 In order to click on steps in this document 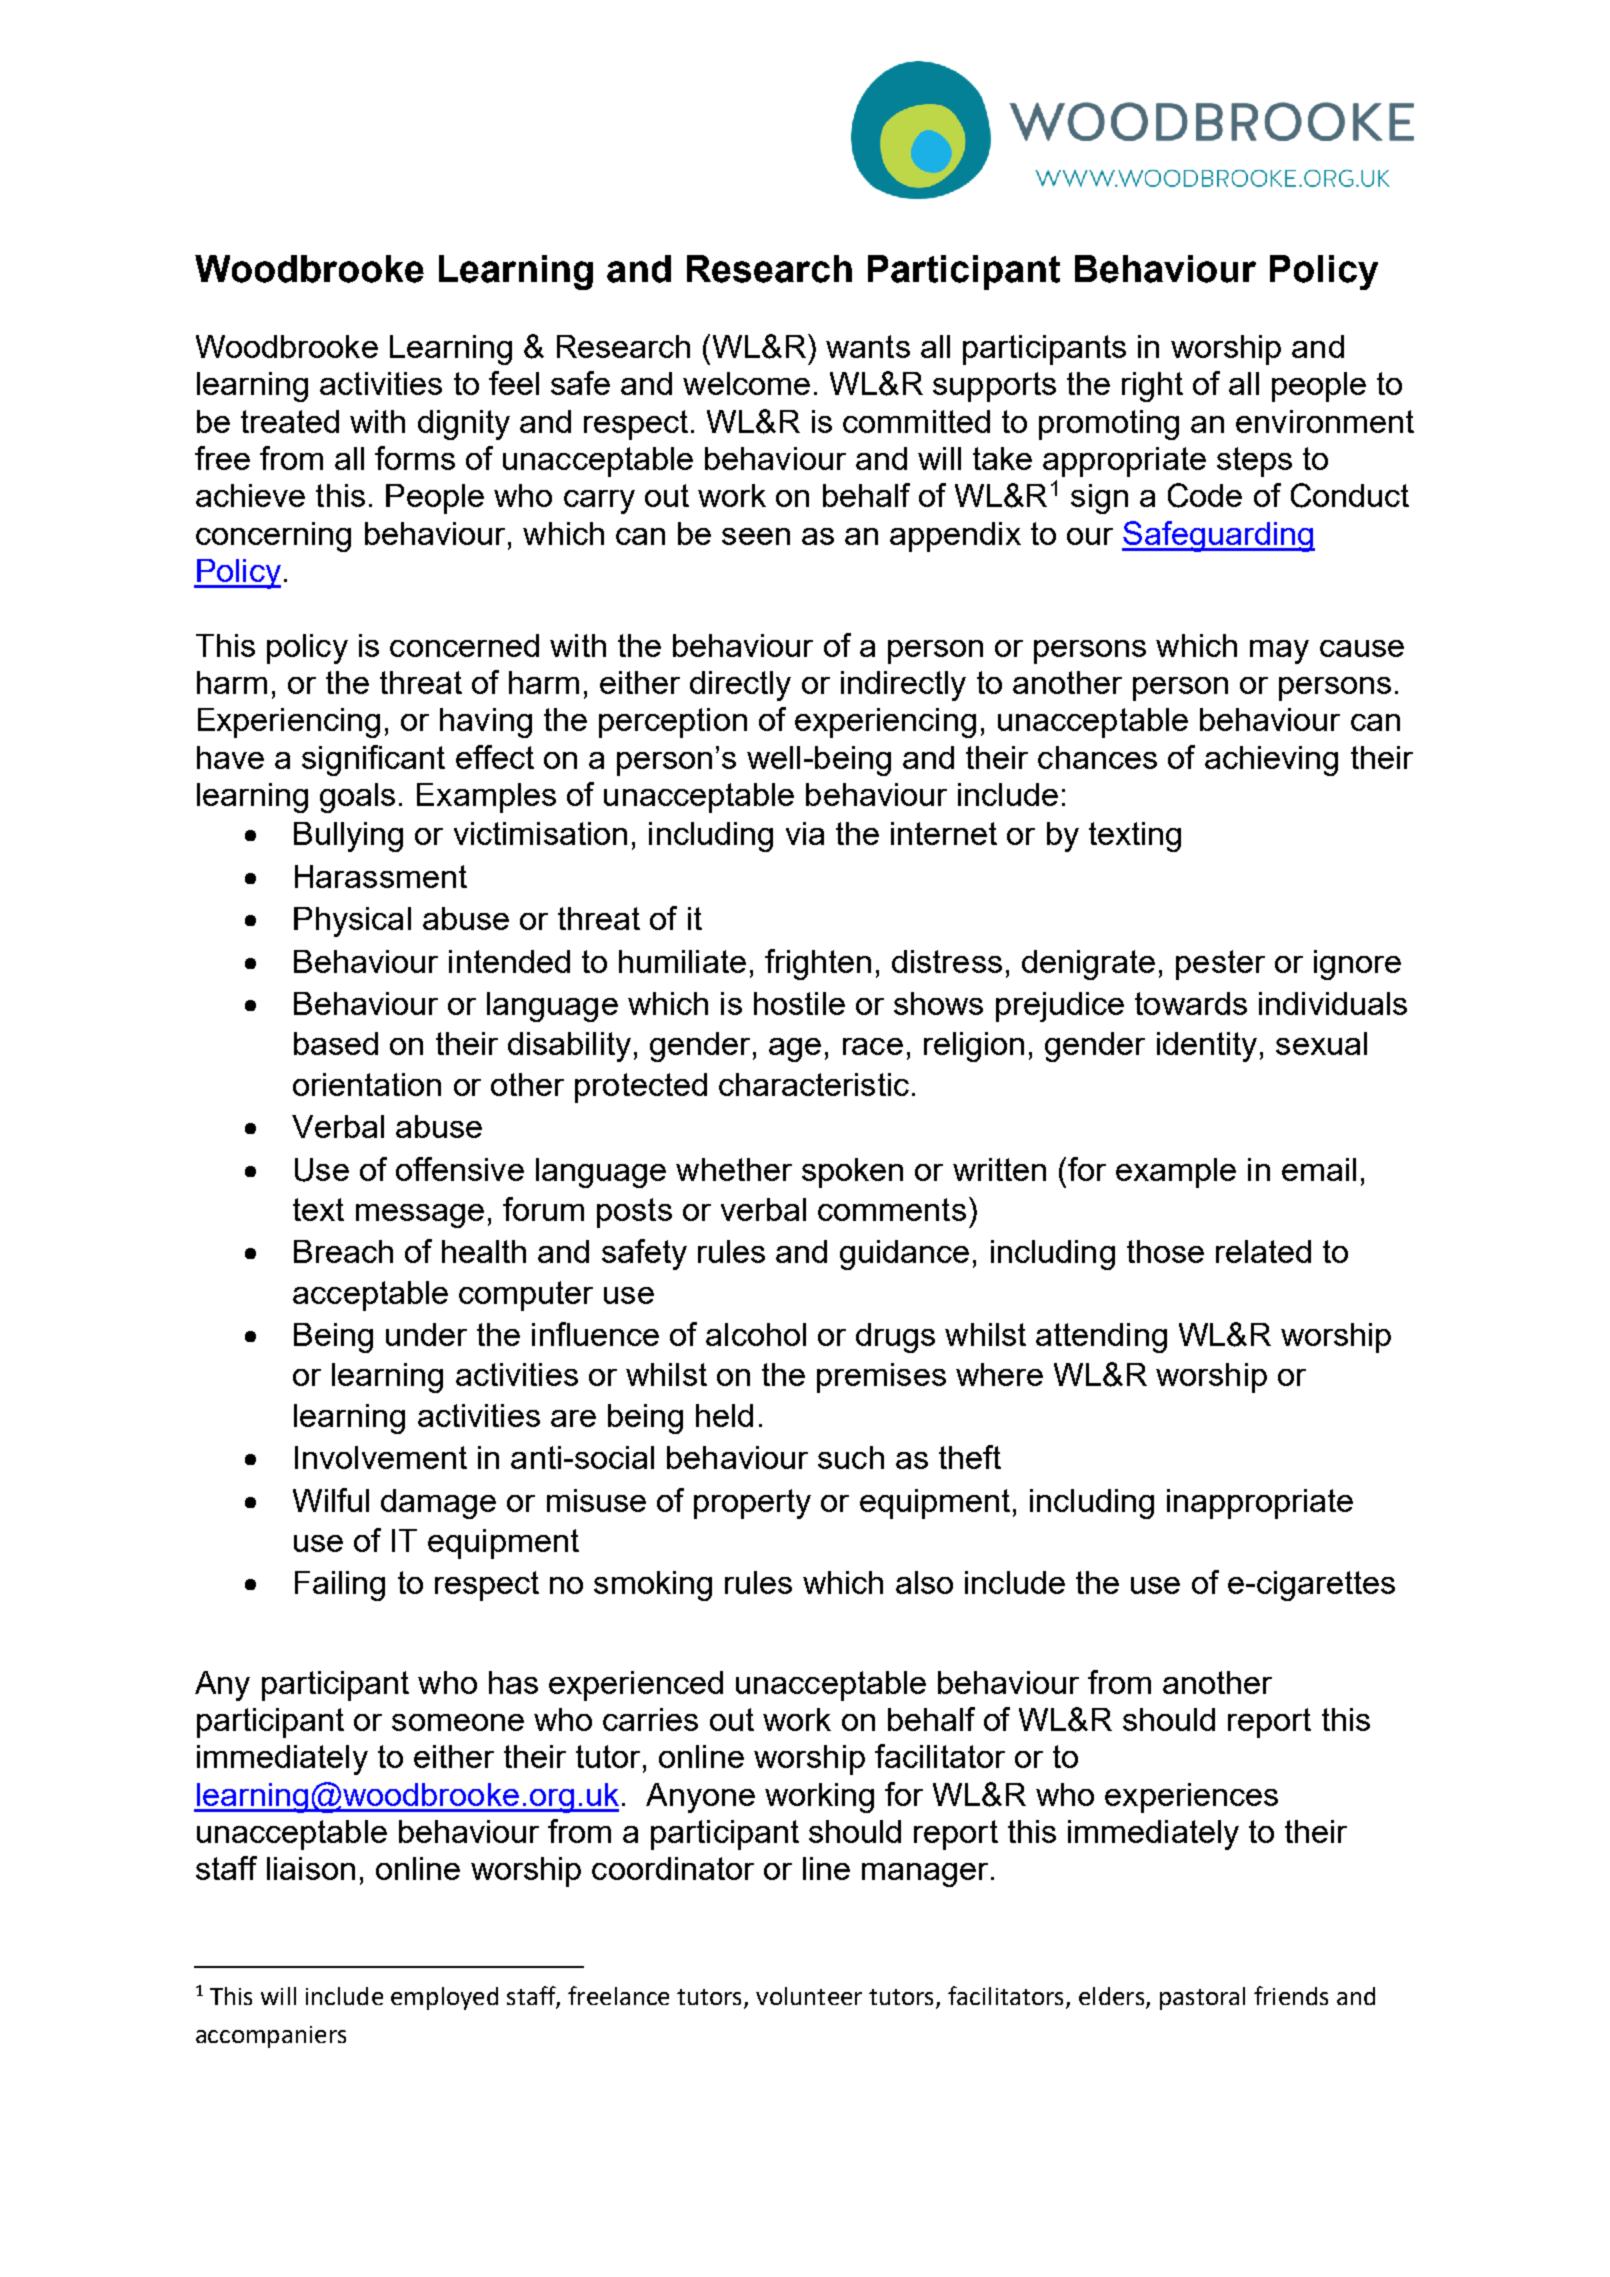, I will do `click(1254, 462)`.
